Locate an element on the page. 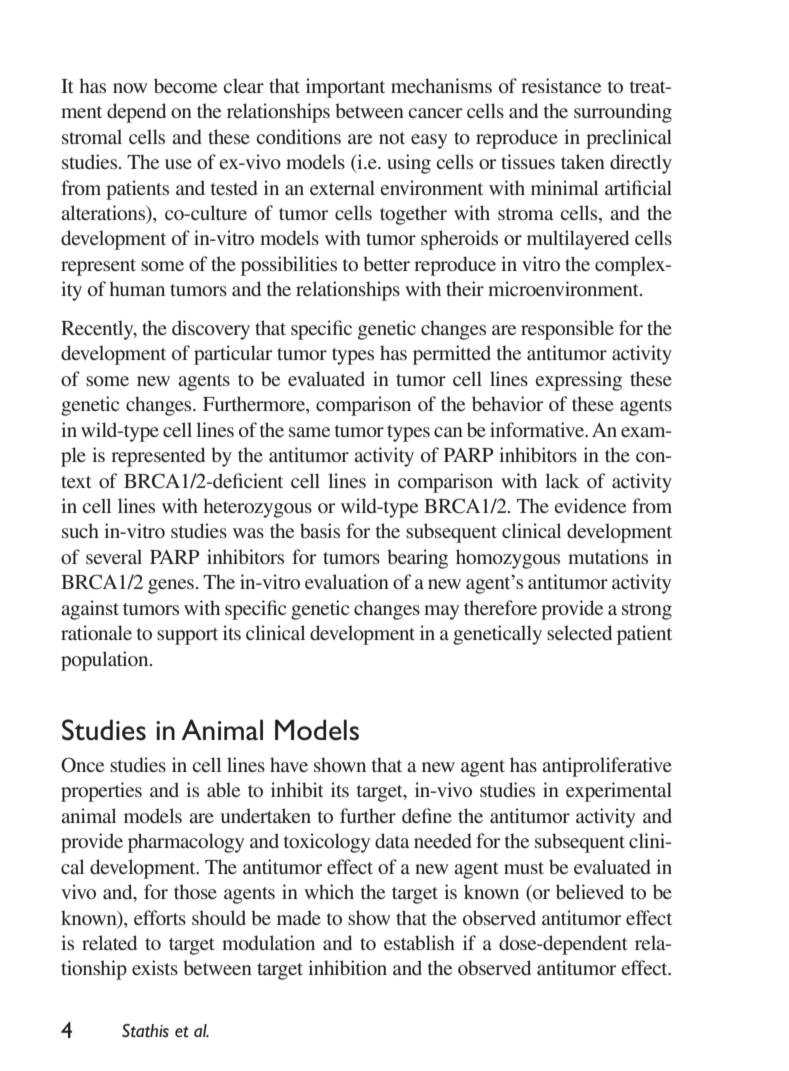 This image has height=1071, width=789. important is located at coordinates (345, 88).
